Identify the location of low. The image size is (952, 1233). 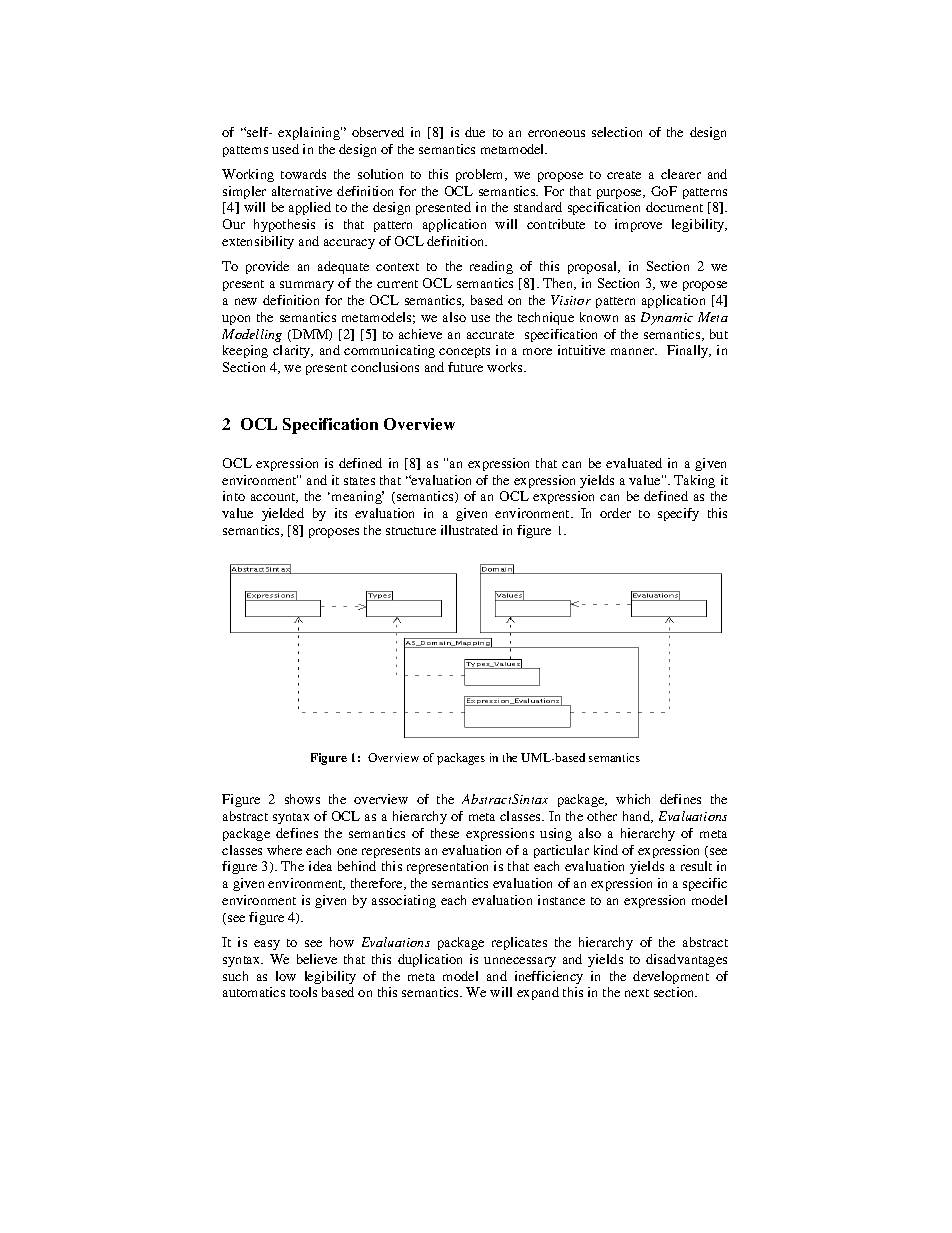
(286, 976).
